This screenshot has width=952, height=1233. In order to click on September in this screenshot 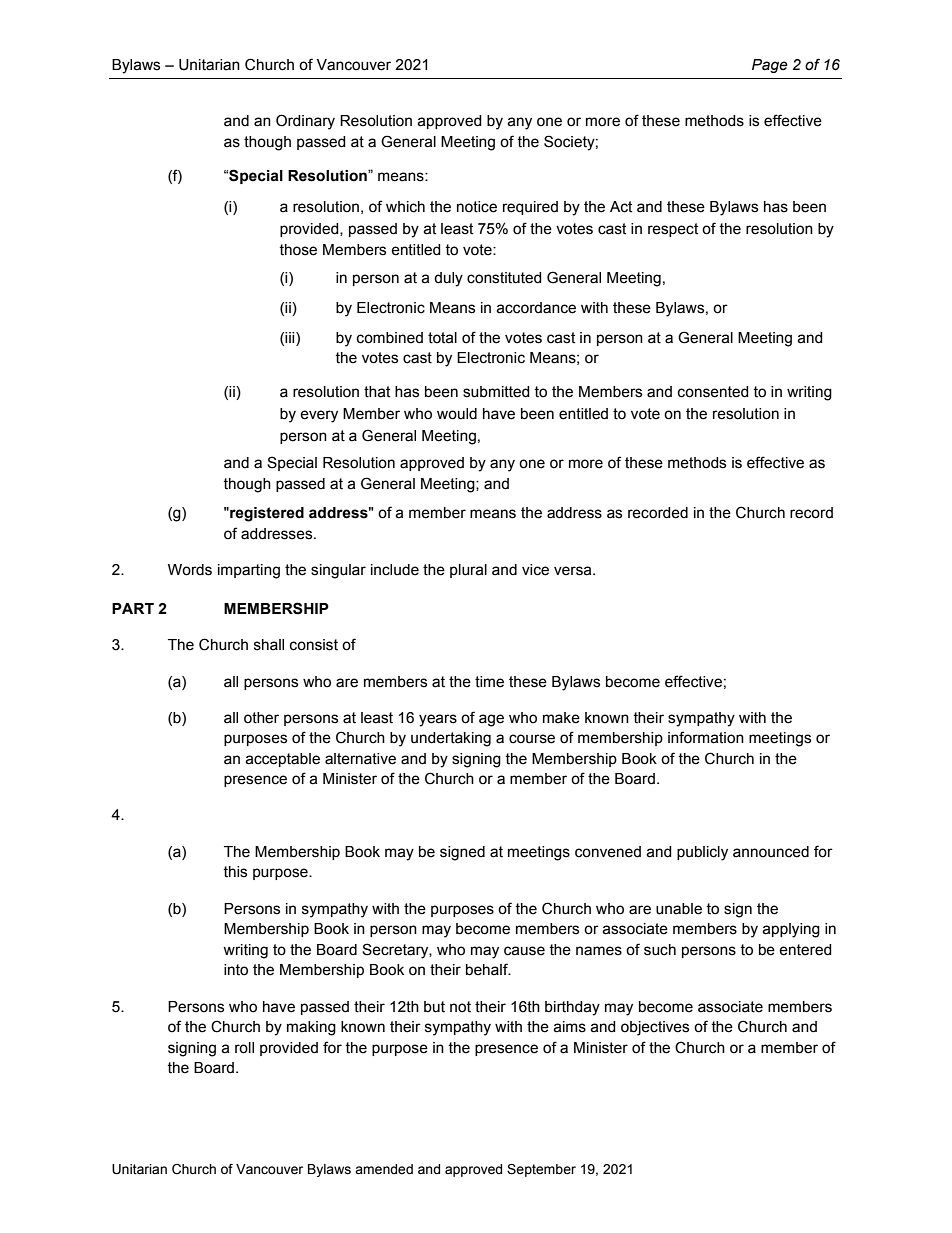, I will do `click(541, 1170)`.
